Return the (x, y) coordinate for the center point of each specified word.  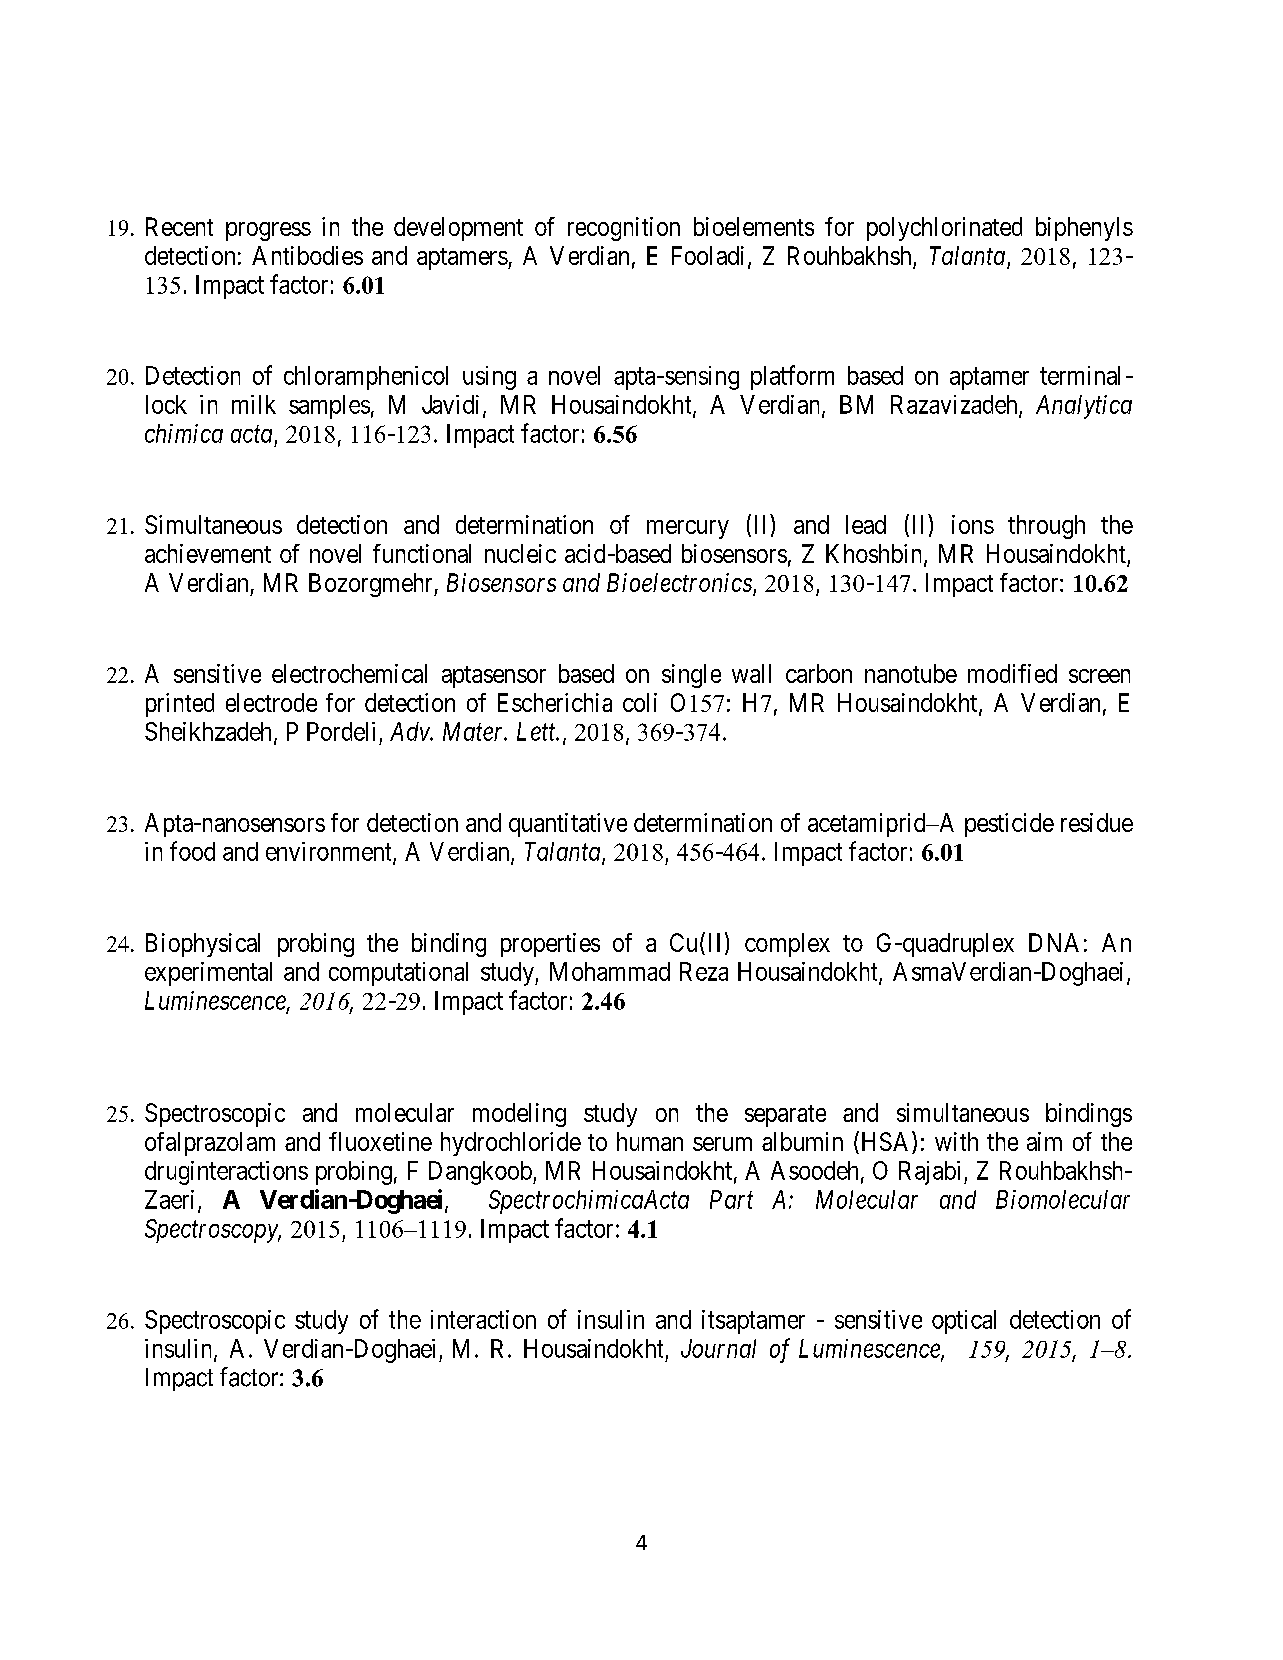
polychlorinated (944, 229)
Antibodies (307, 255)
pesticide (1009, 825)
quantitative (568, 825)
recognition (624, 229)
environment (330, 852)
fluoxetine (380, 1141)
